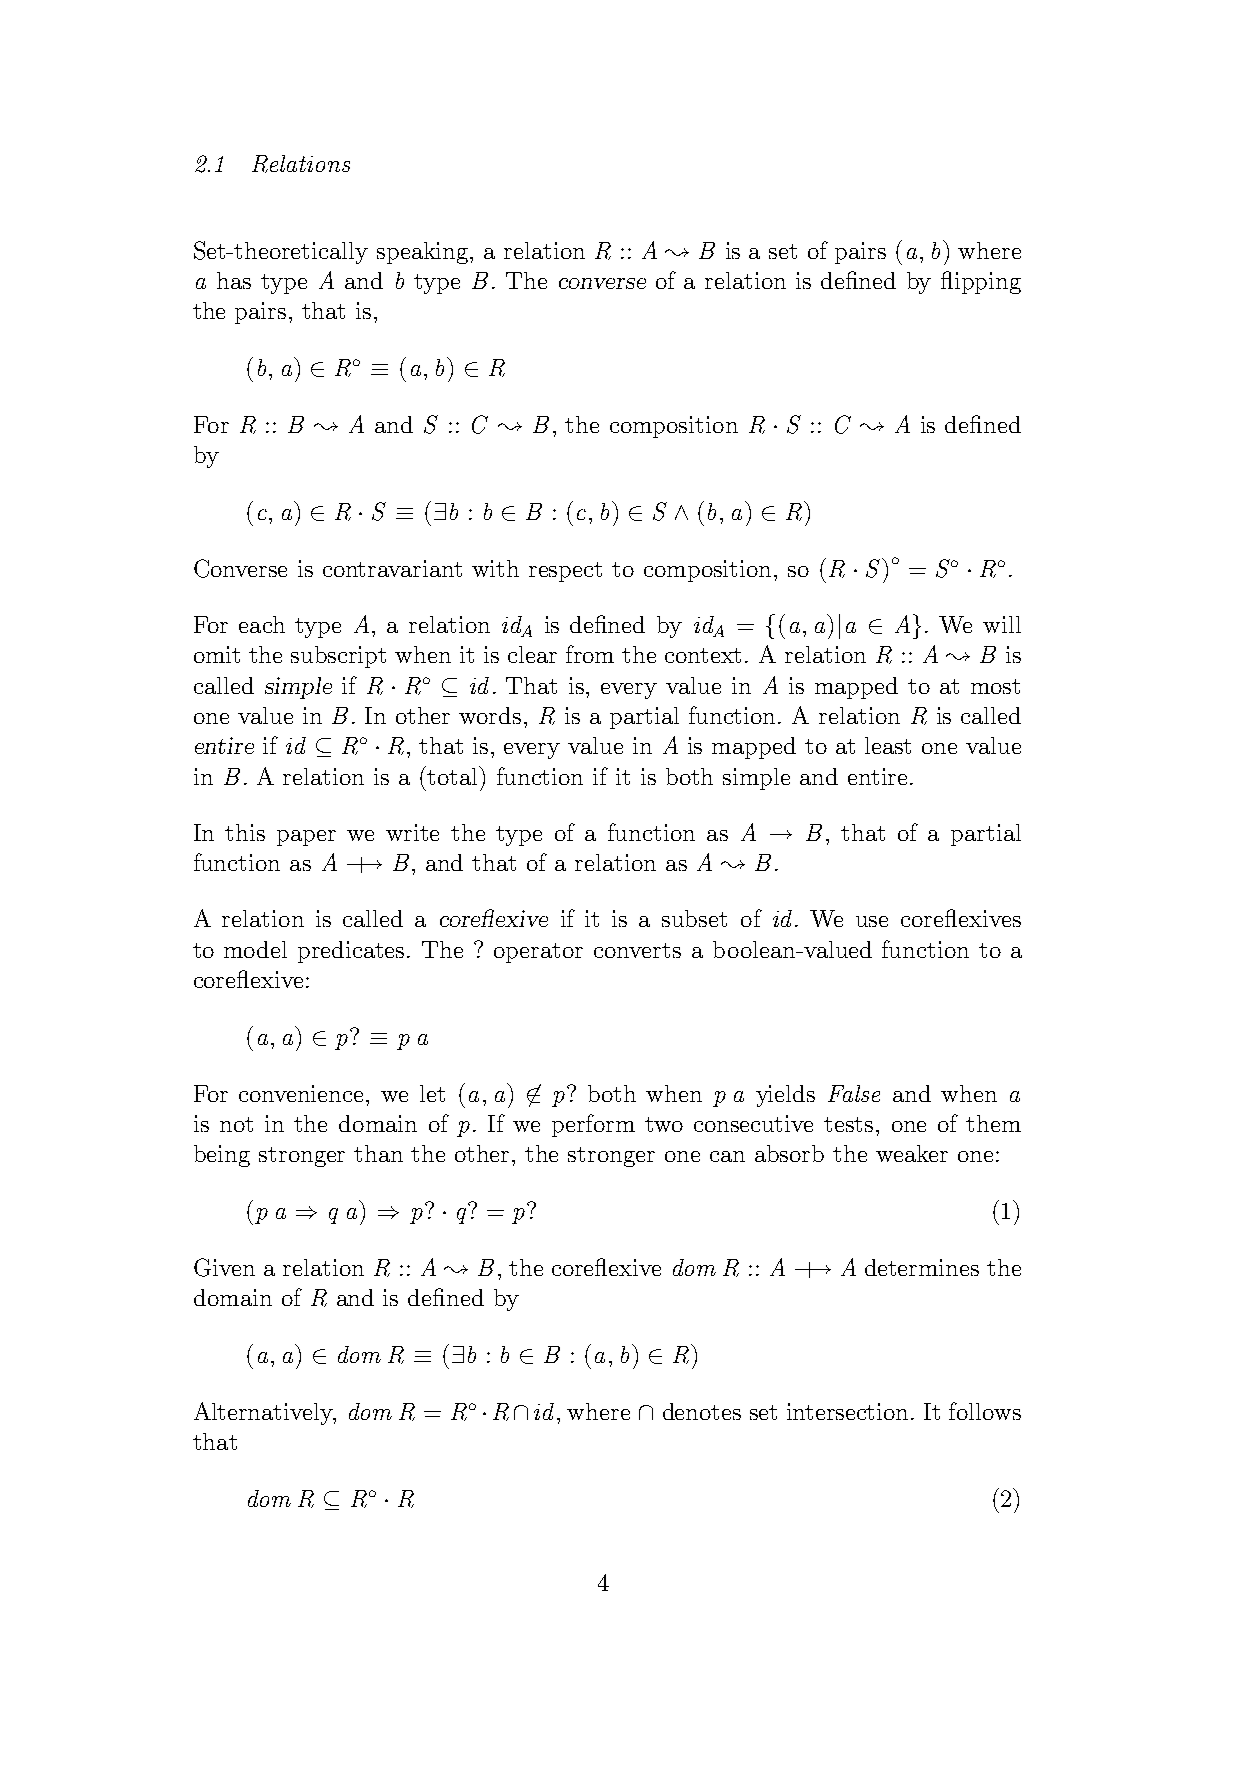 The image size is (1250, 1768). What do you see at coordinates (854, 1093) in the document?
I see `False` at bounding box center [854, 1093].
